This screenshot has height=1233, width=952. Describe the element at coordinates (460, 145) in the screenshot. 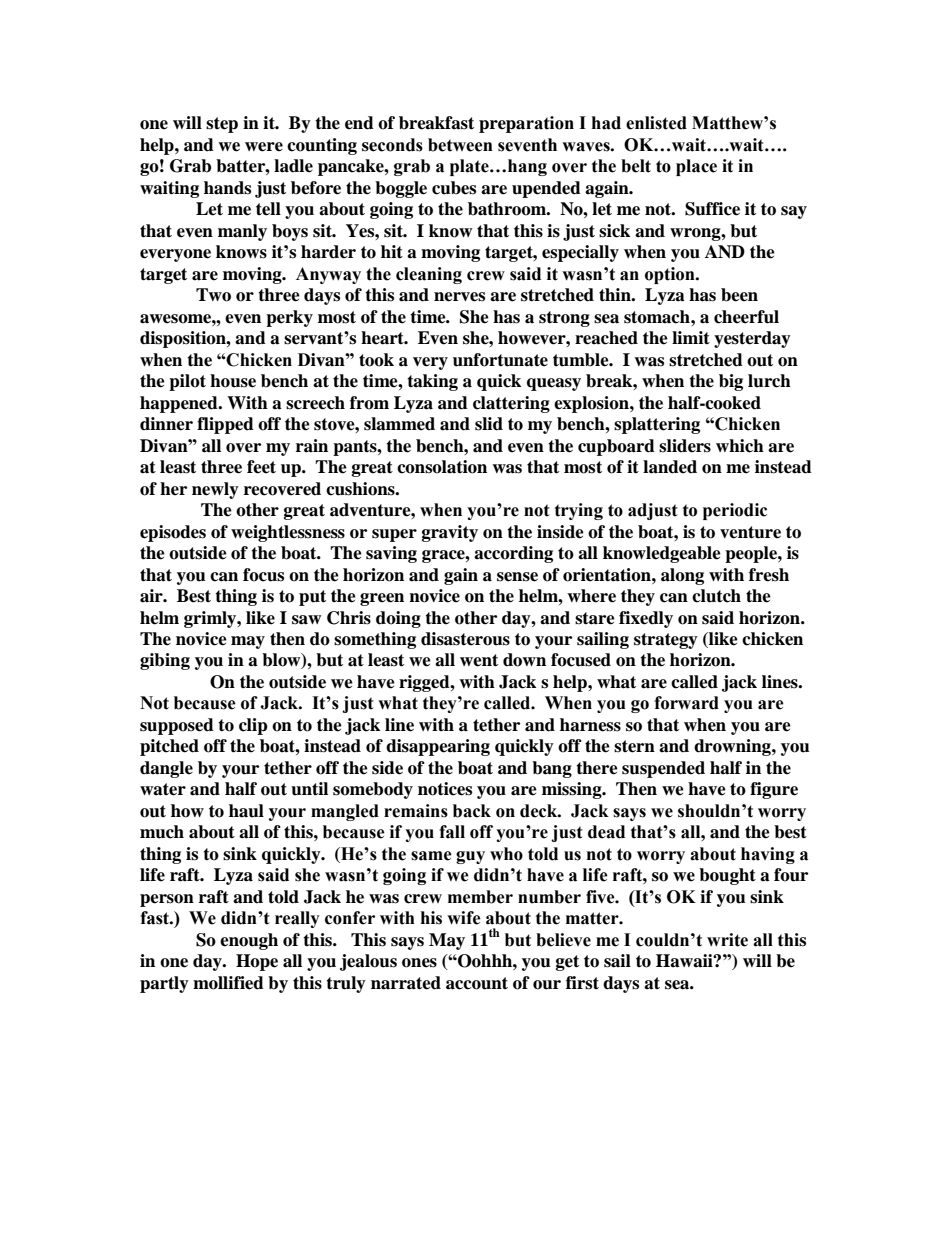

I see `between` at that location.
